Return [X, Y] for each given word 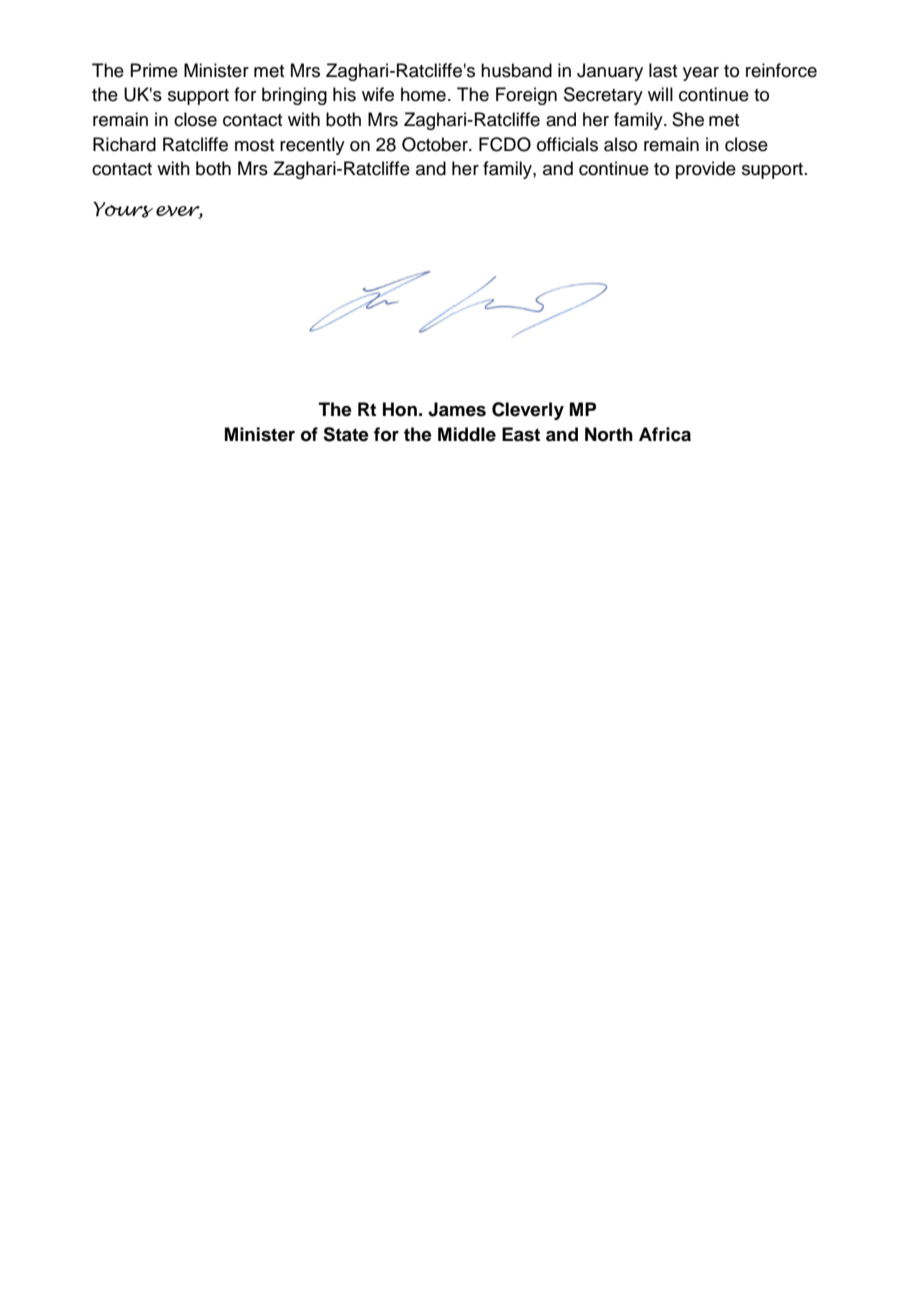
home [423, 94]
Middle [467, 434]
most [254, 145]
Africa [665, 434]
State [346, 434]
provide [706, 170]
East [521, 434]
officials [567, 144]
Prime [154, 70]
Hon [400, 409]
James [457, 409]
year [701, 74]
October [436, 144]
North [609, 434]
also [620, 144]
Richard [124, 144]
